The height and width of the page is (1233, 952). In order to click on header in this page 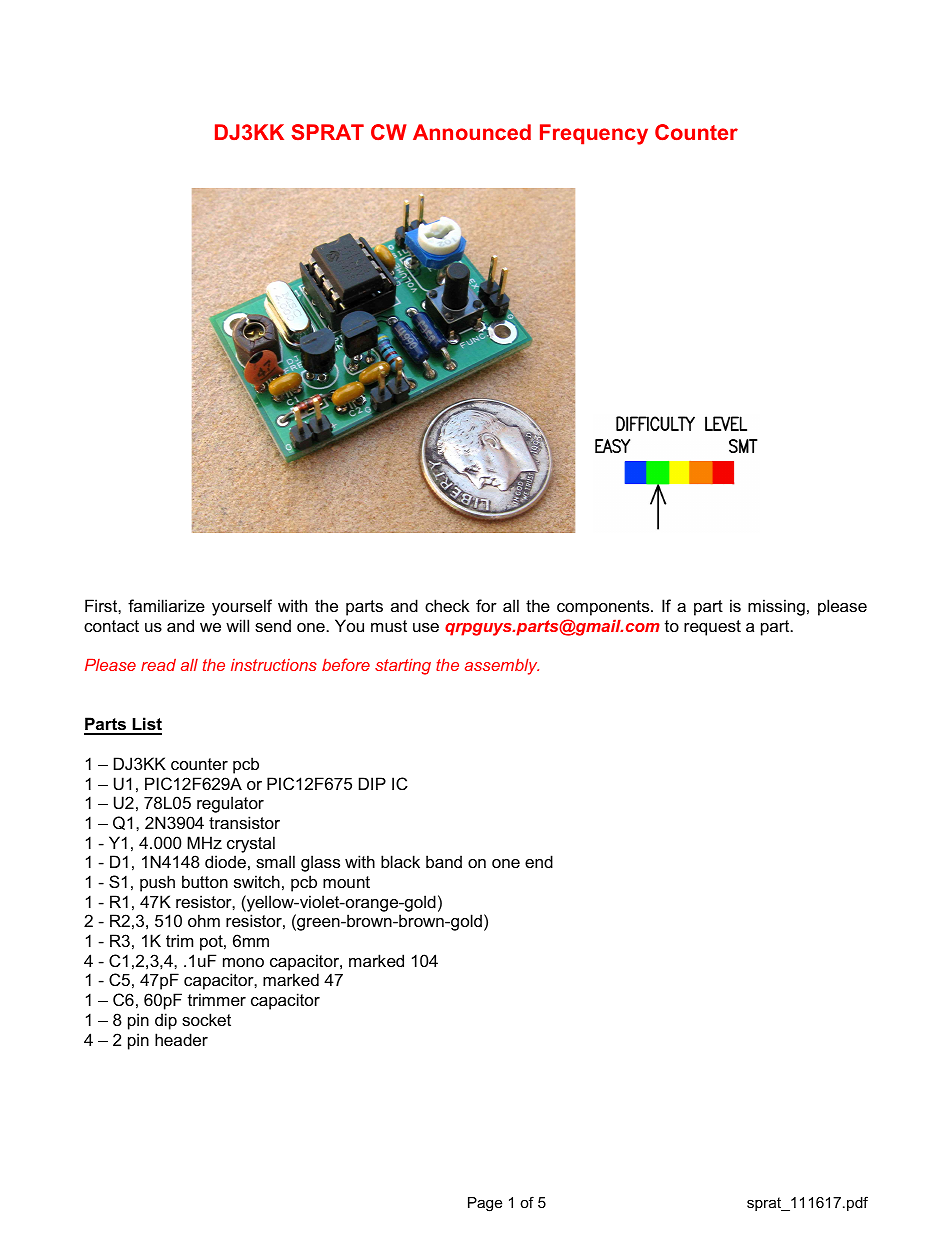, I will do `click(181, 1039)`.
